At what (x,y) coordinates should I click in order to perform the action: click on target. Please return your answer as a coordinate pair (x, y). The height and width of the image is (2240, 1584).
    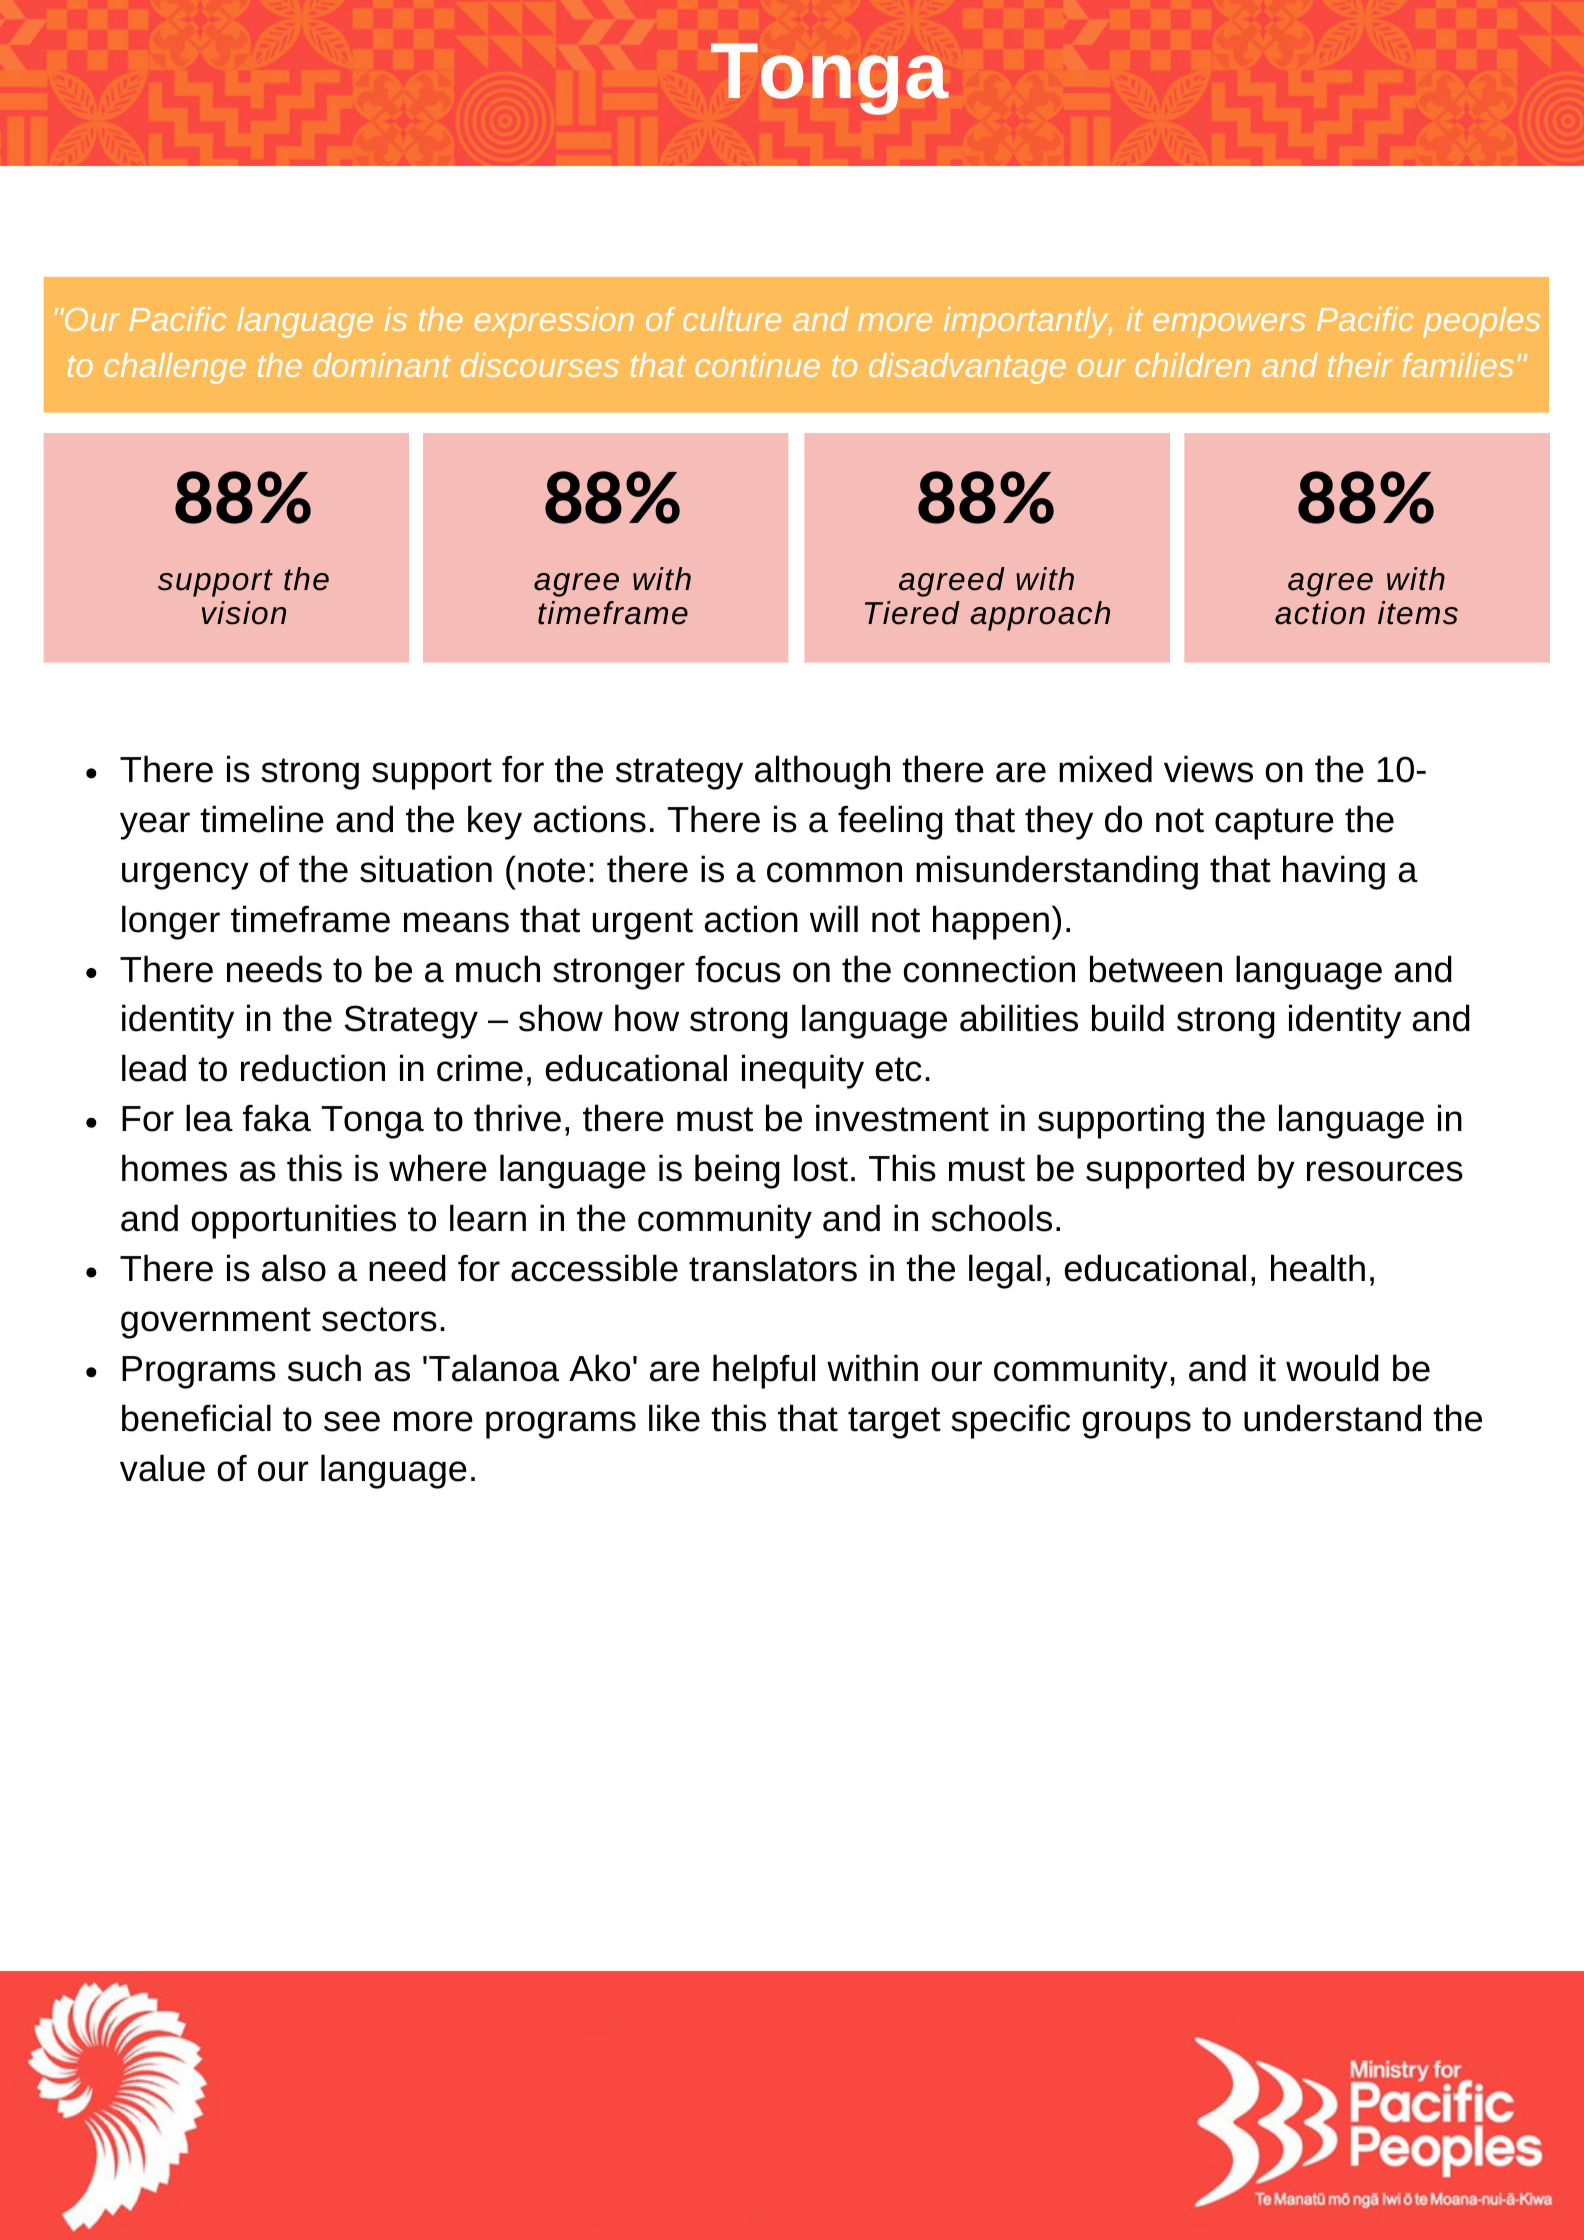
    Looking at the image, I should click on (894, 1423).
